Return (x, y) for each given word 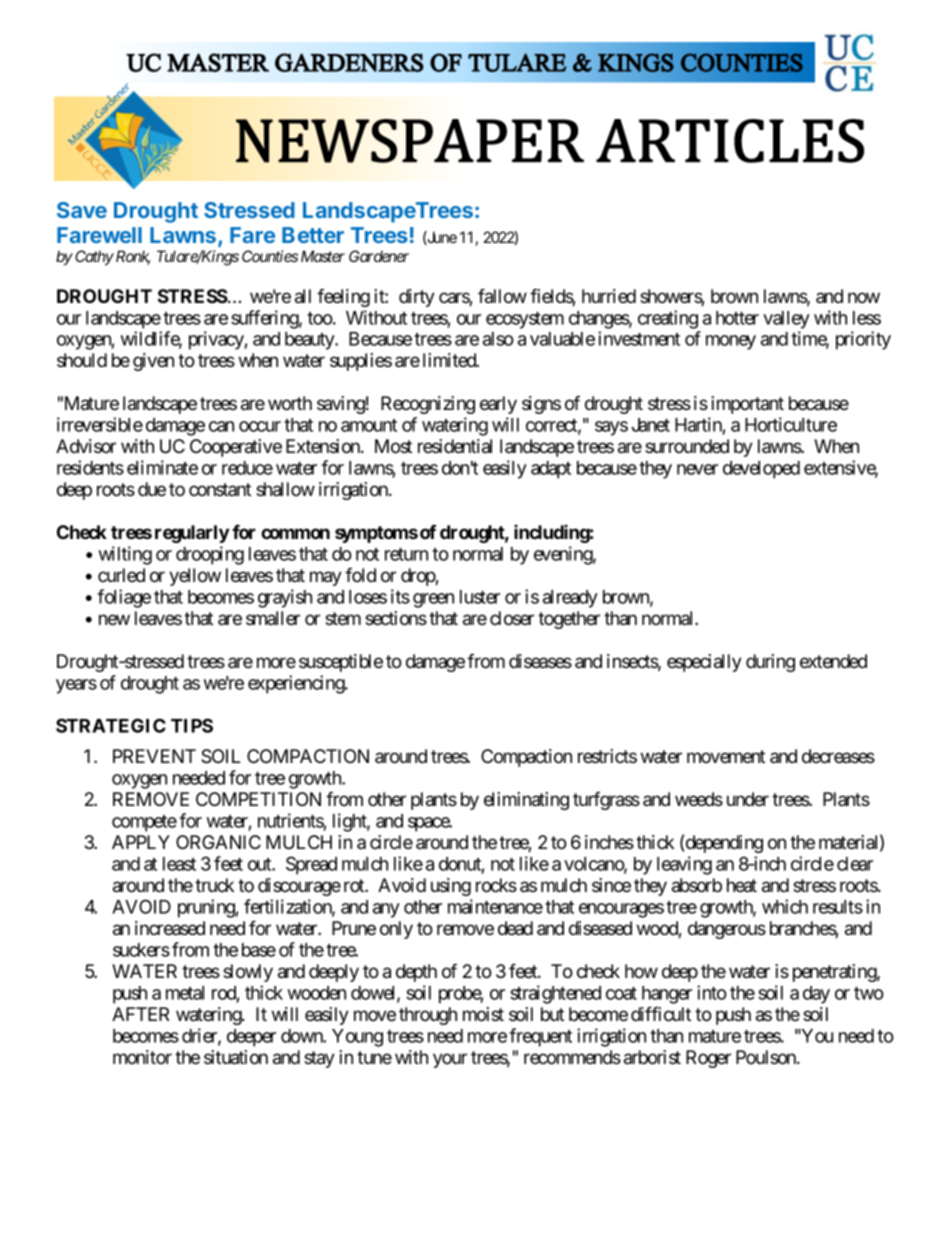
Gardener (379, 256)
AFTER (140, 1014)
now (864, 297)
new (114, 619)
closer (512, 618)
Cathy (94, 258)
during (770, 663)
